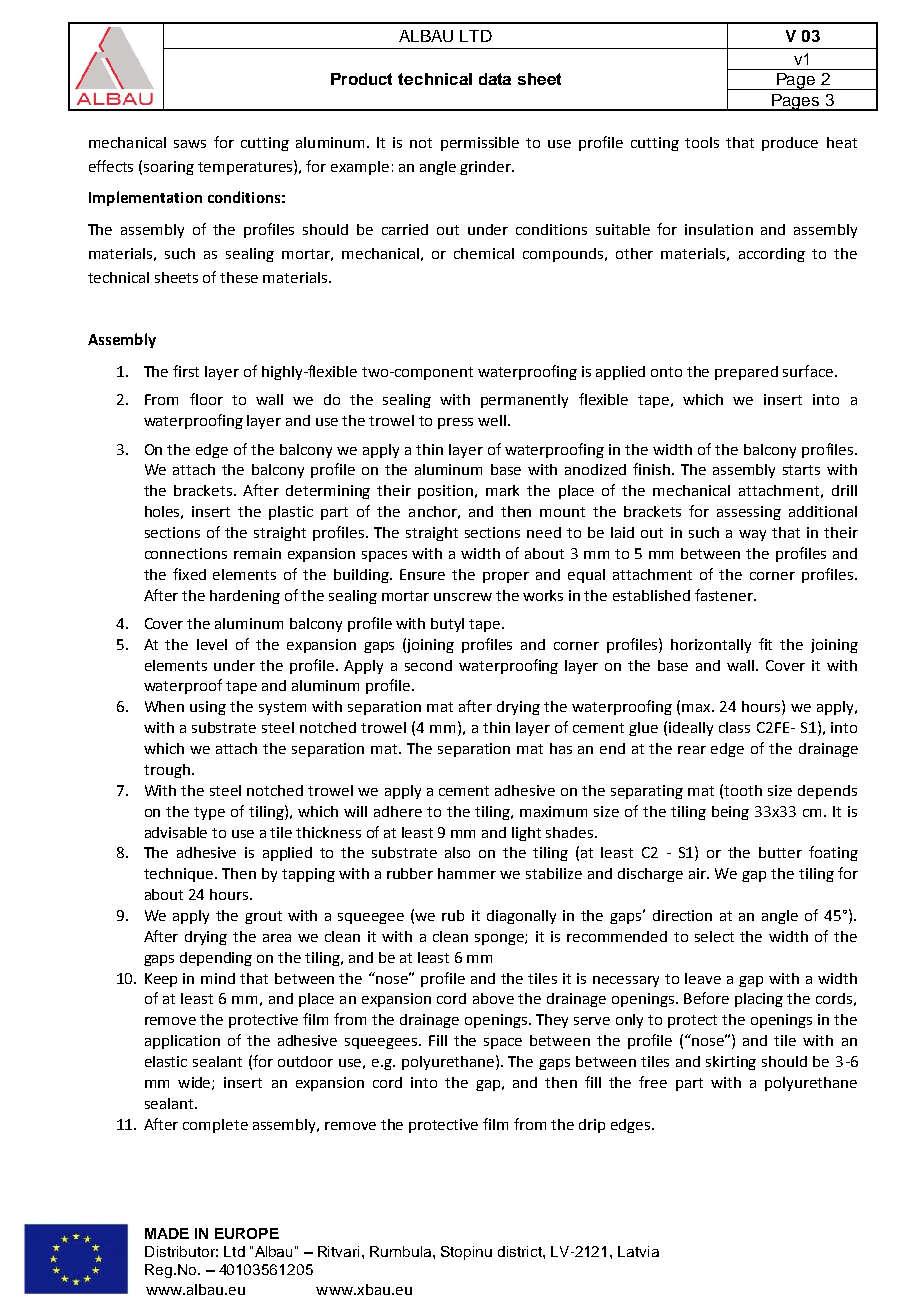  What do you see at coordinates (176, 832) in the screenshot?
I see `advisable` at bounding box center [176, 832].
